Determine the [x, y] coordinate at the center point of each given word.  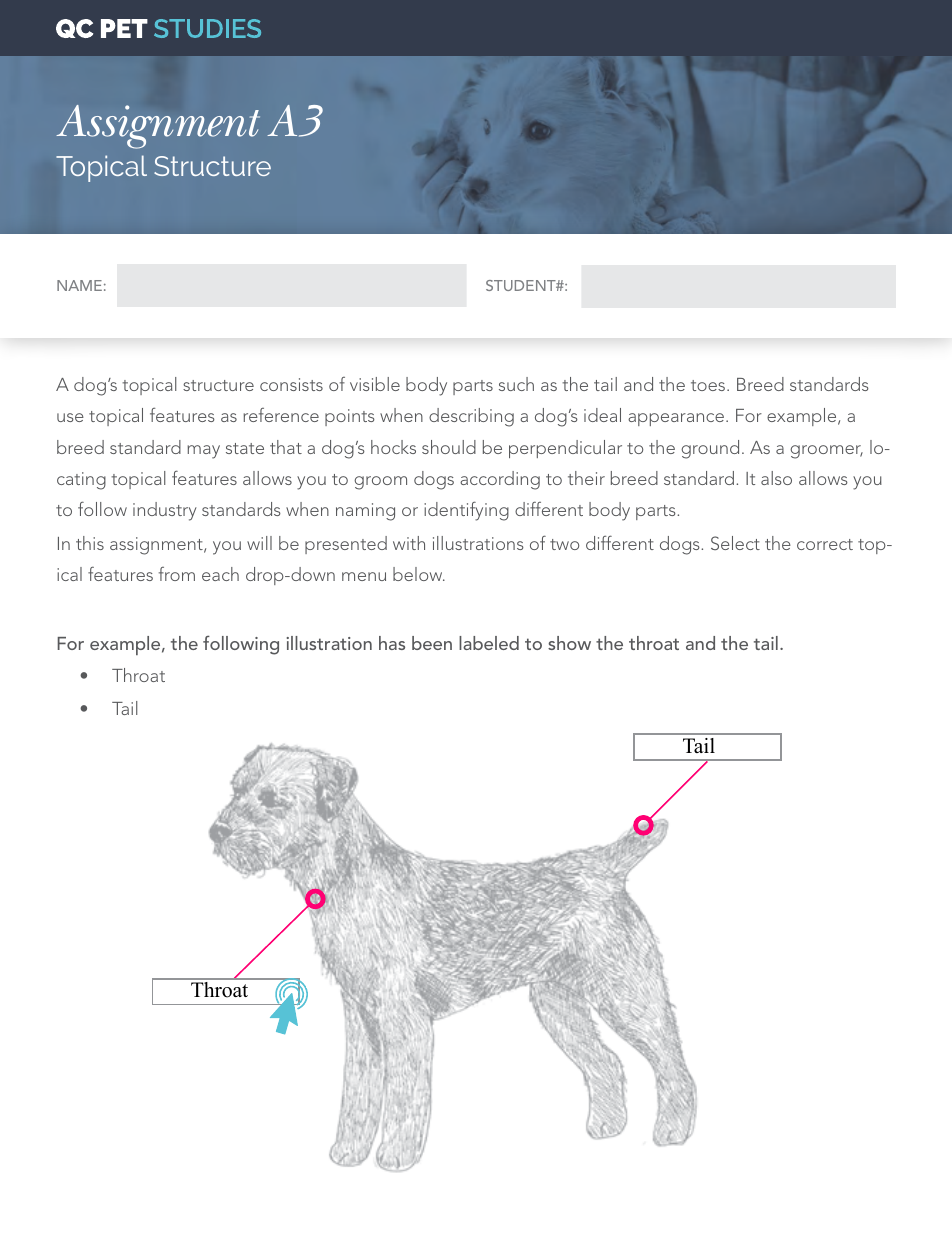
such [516, 384]
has [392, 643]
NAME [79, 285]
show [569, 643]
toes [709, 385]
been [432, 643]
